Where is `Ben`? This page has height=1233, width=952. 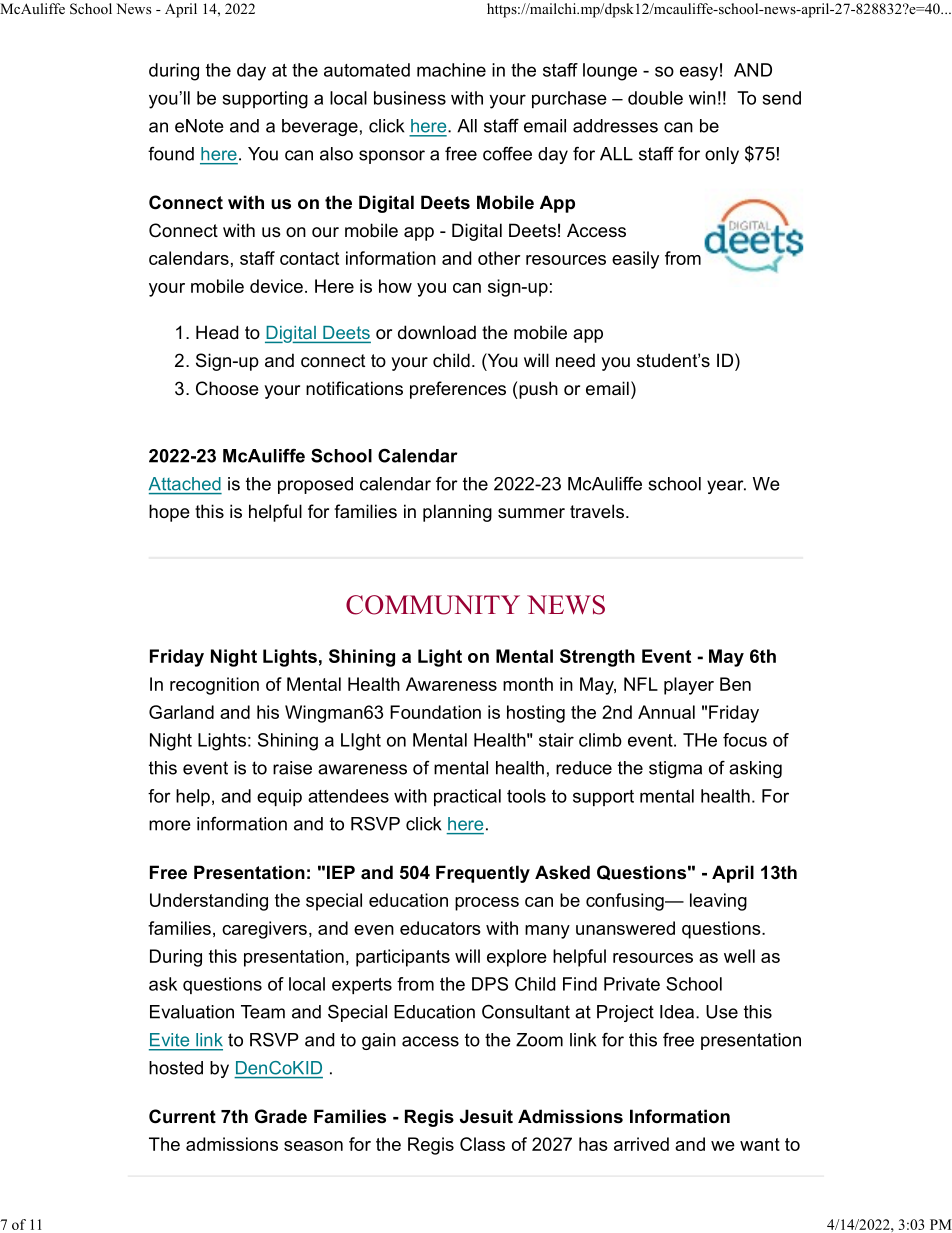
Ben is located at coordinates (735, 684).
